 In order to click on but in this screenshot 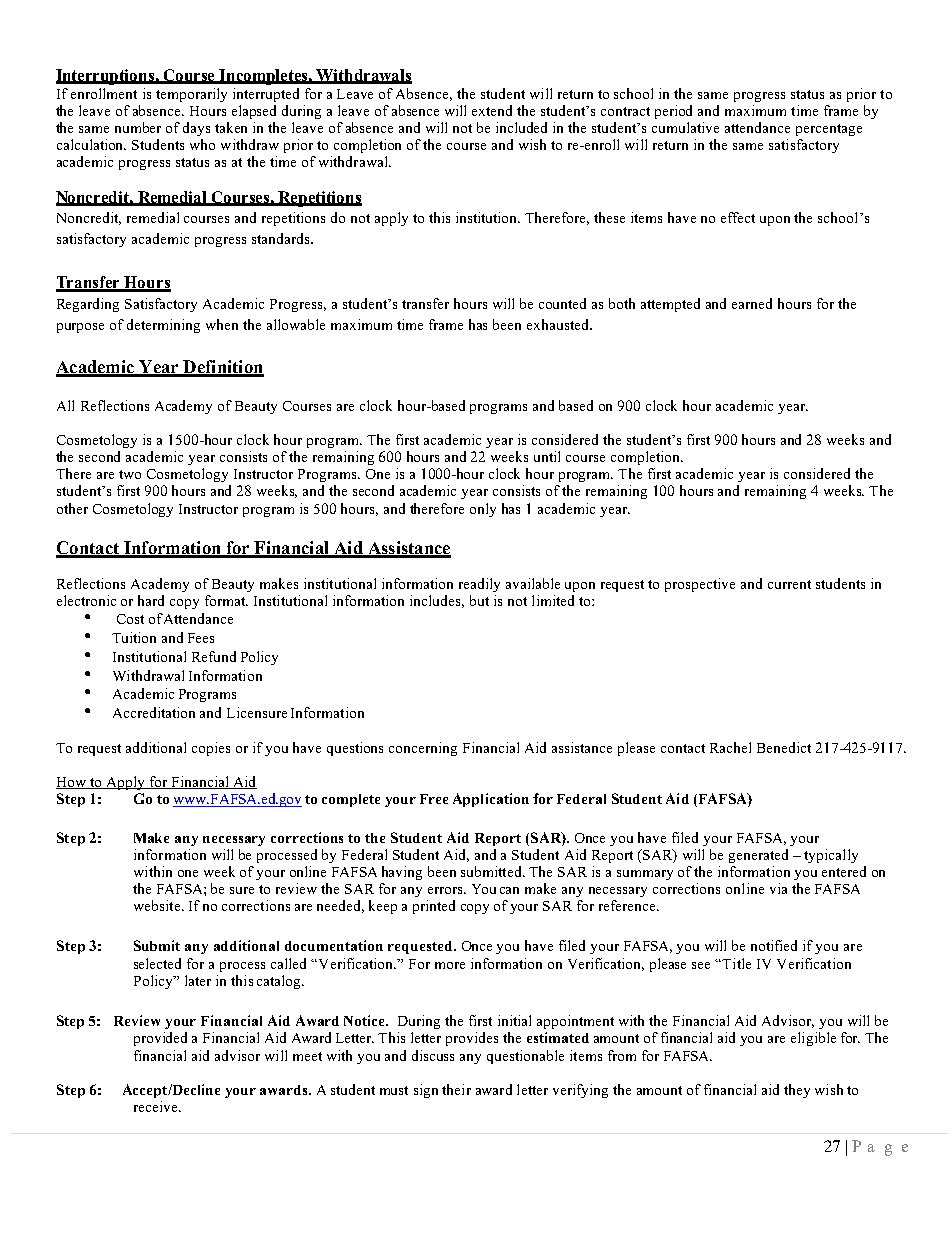, I will do `click(479, 600)`.
